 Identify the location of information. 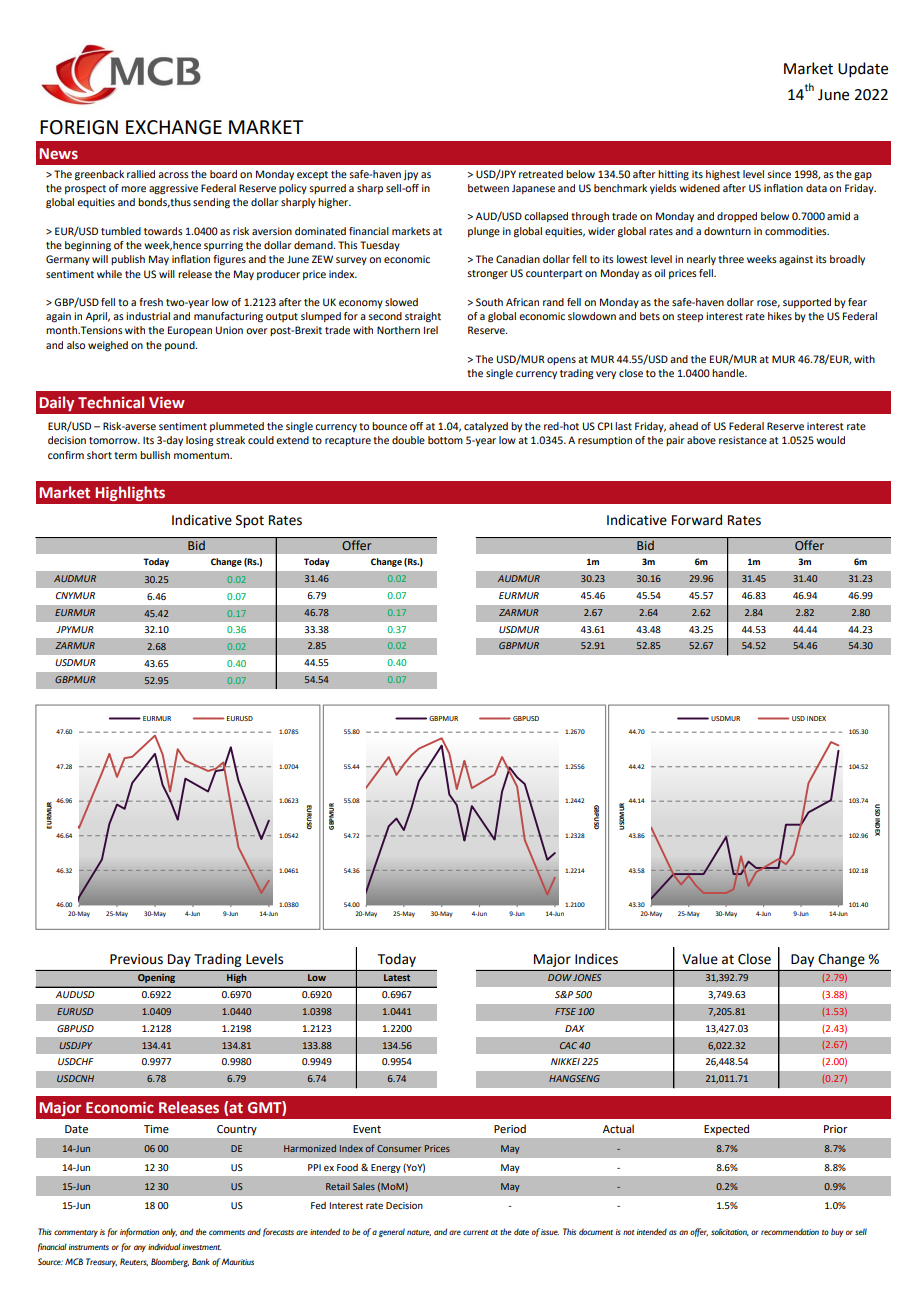
(139, 1232).
